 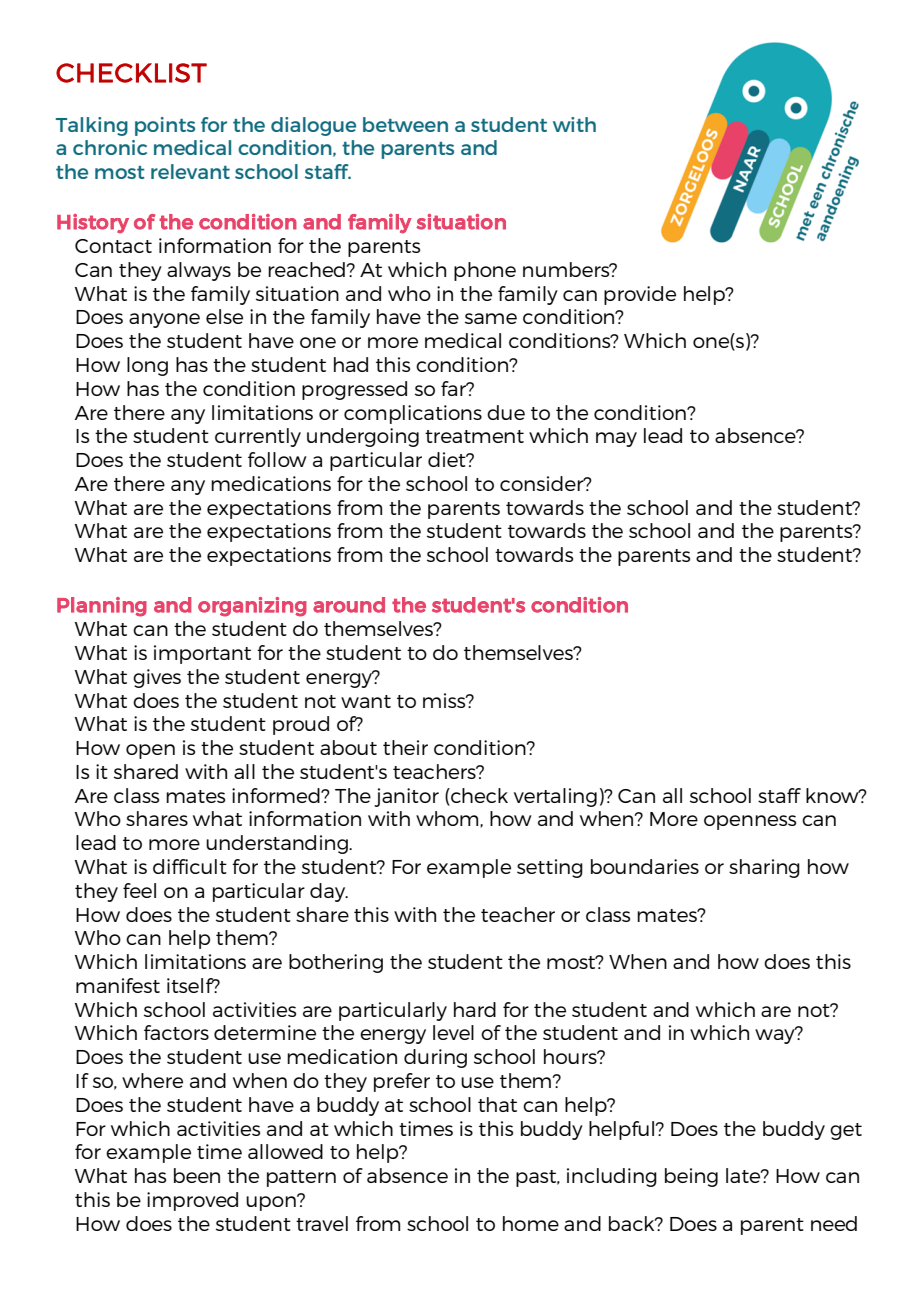 What do you see at coordinates (405, 124) in the screenshot?
I see `between` at bounding box center [405, 124].
